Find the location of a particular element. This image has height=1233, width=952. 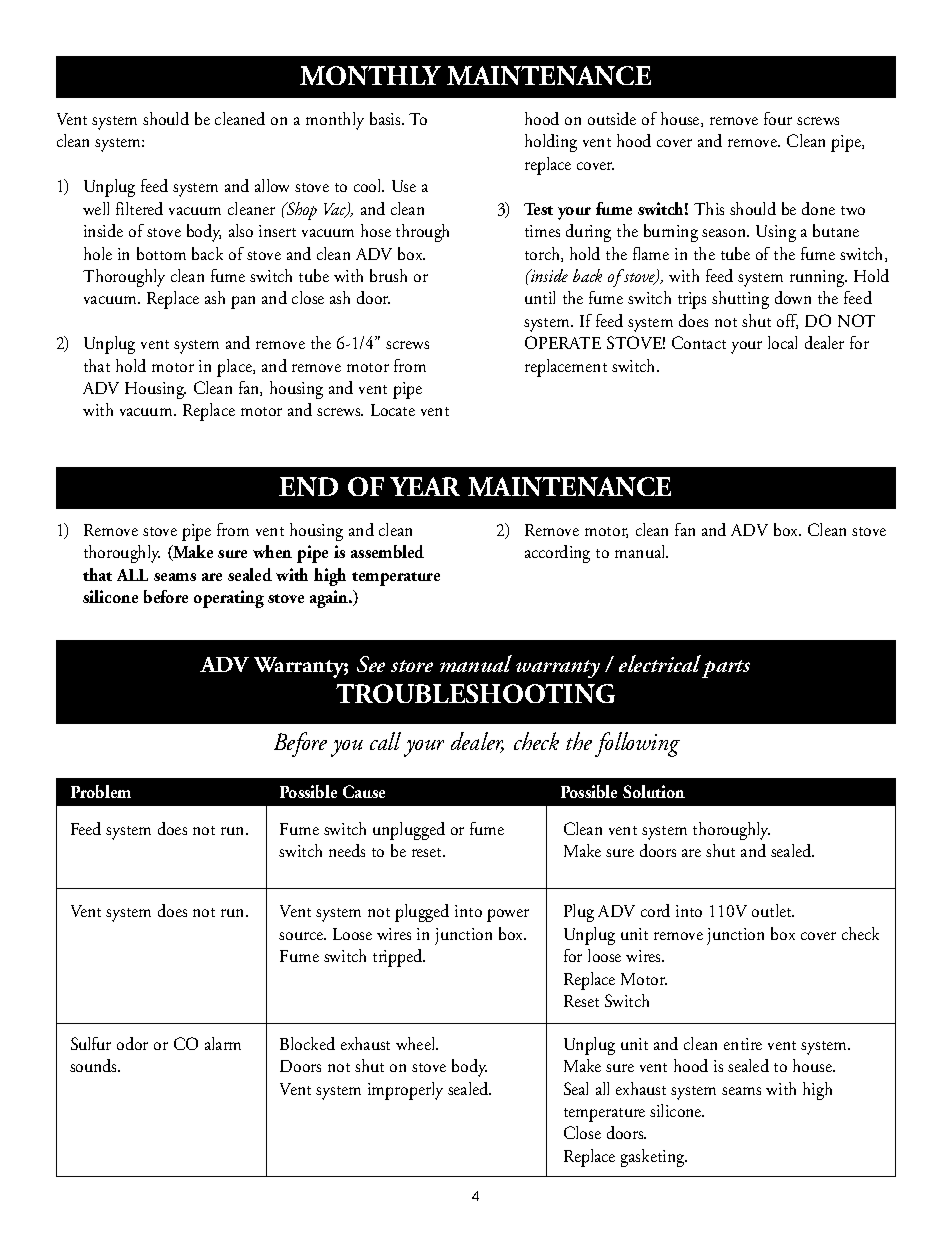

entire is located at coordinates (743, 1044).
